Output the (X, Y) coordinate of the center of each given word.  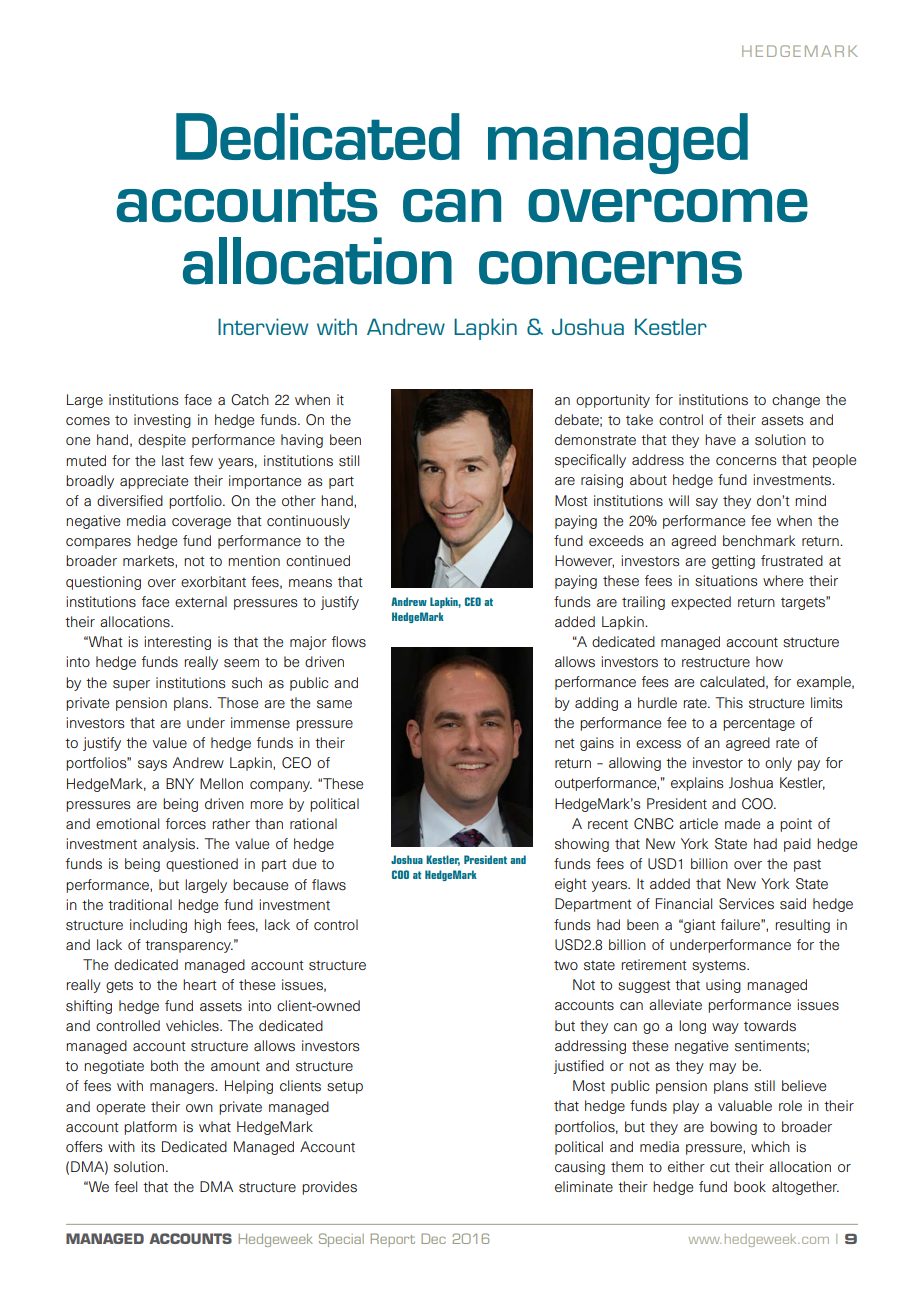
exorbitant (213, 581)
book (750, 1186)
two (566, 965)
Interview (263, 326)
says (152, 765)
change (796, 401)
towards (770, 1026)
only (778, 764)
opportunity (613, 401)
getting (733, 562)
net (565, 743)
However (584, 561)
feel (126, 1186)
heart (200, 984)
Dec (433, 1238)
